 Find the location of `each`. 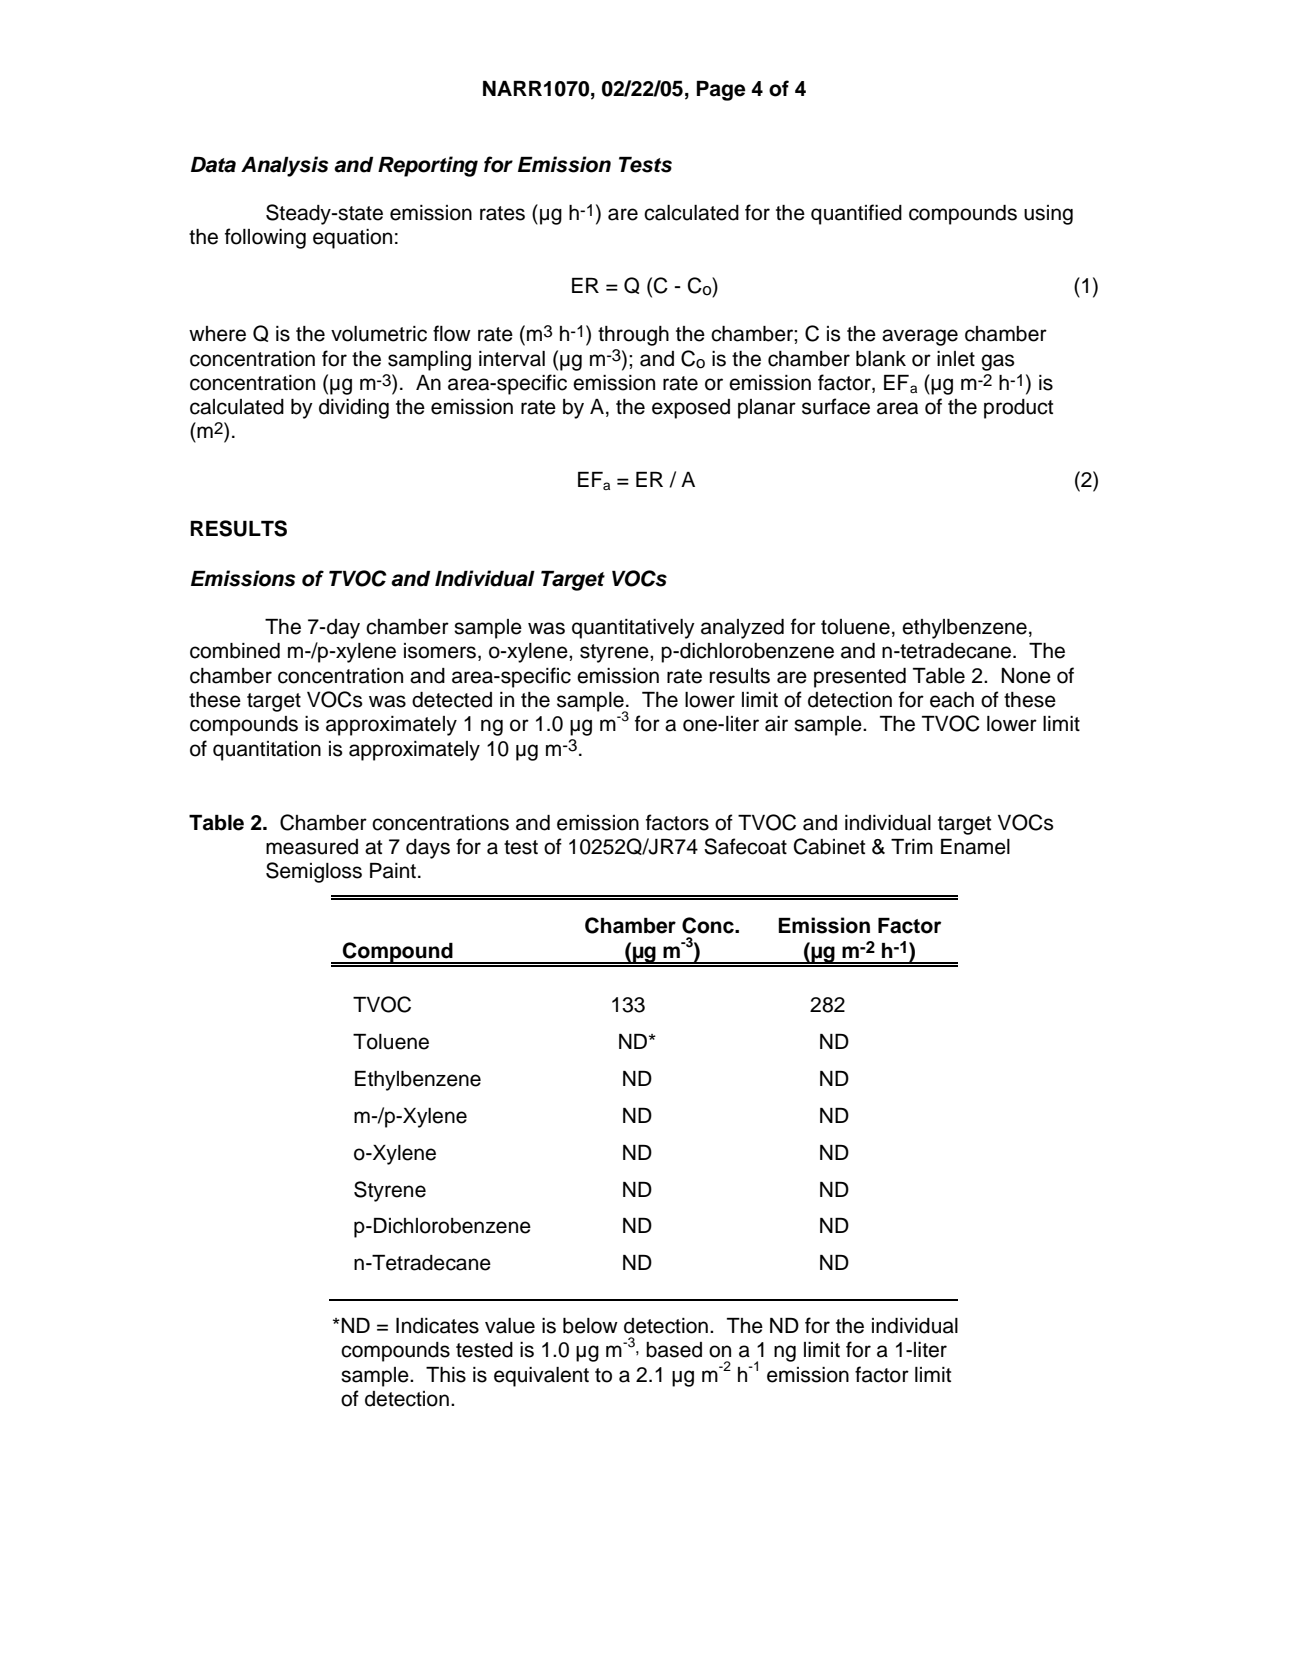

each is located at coordinates (952, 700).
